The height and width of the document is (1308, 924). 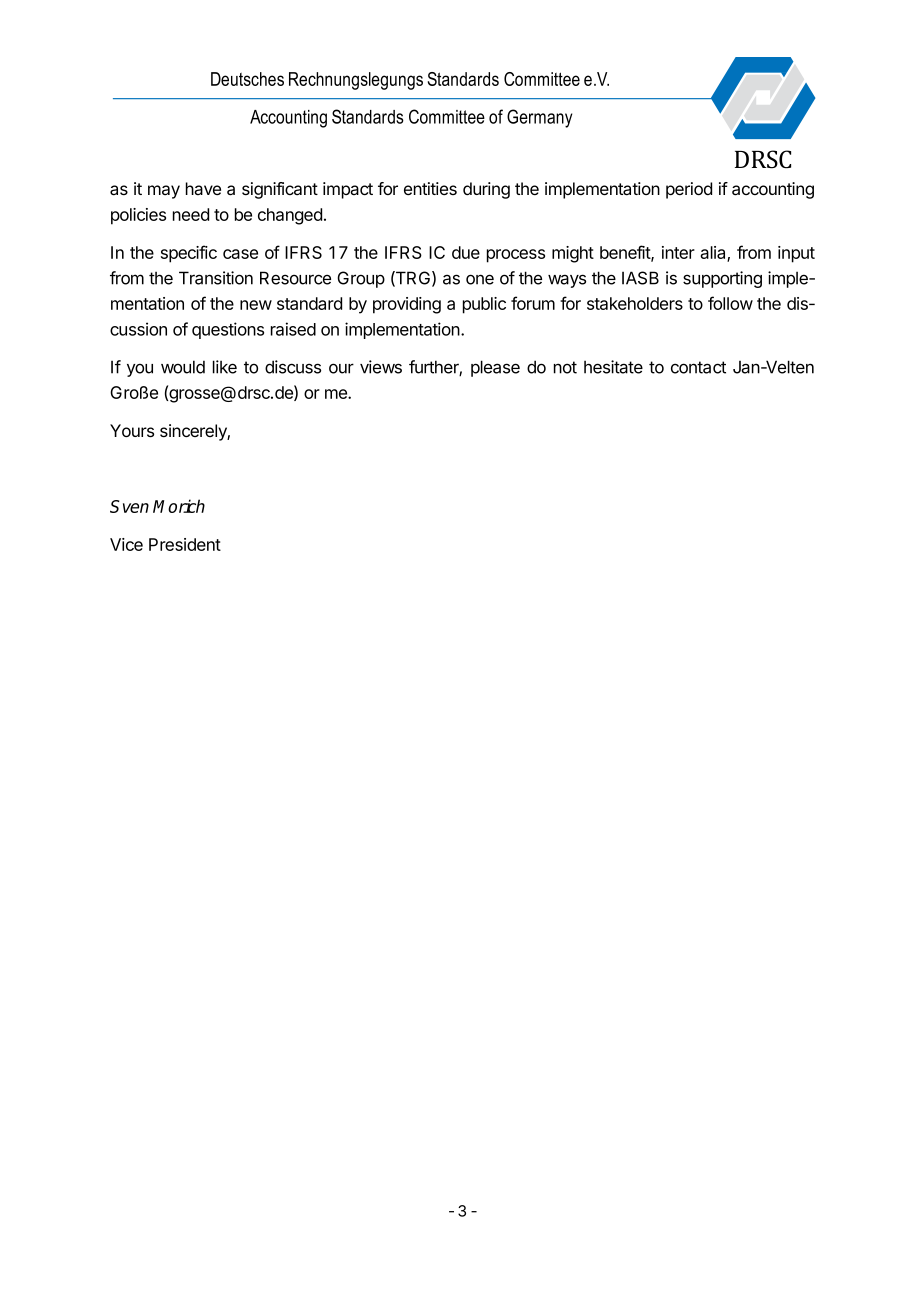 I want to click on like, so click(x=225, y=367).
